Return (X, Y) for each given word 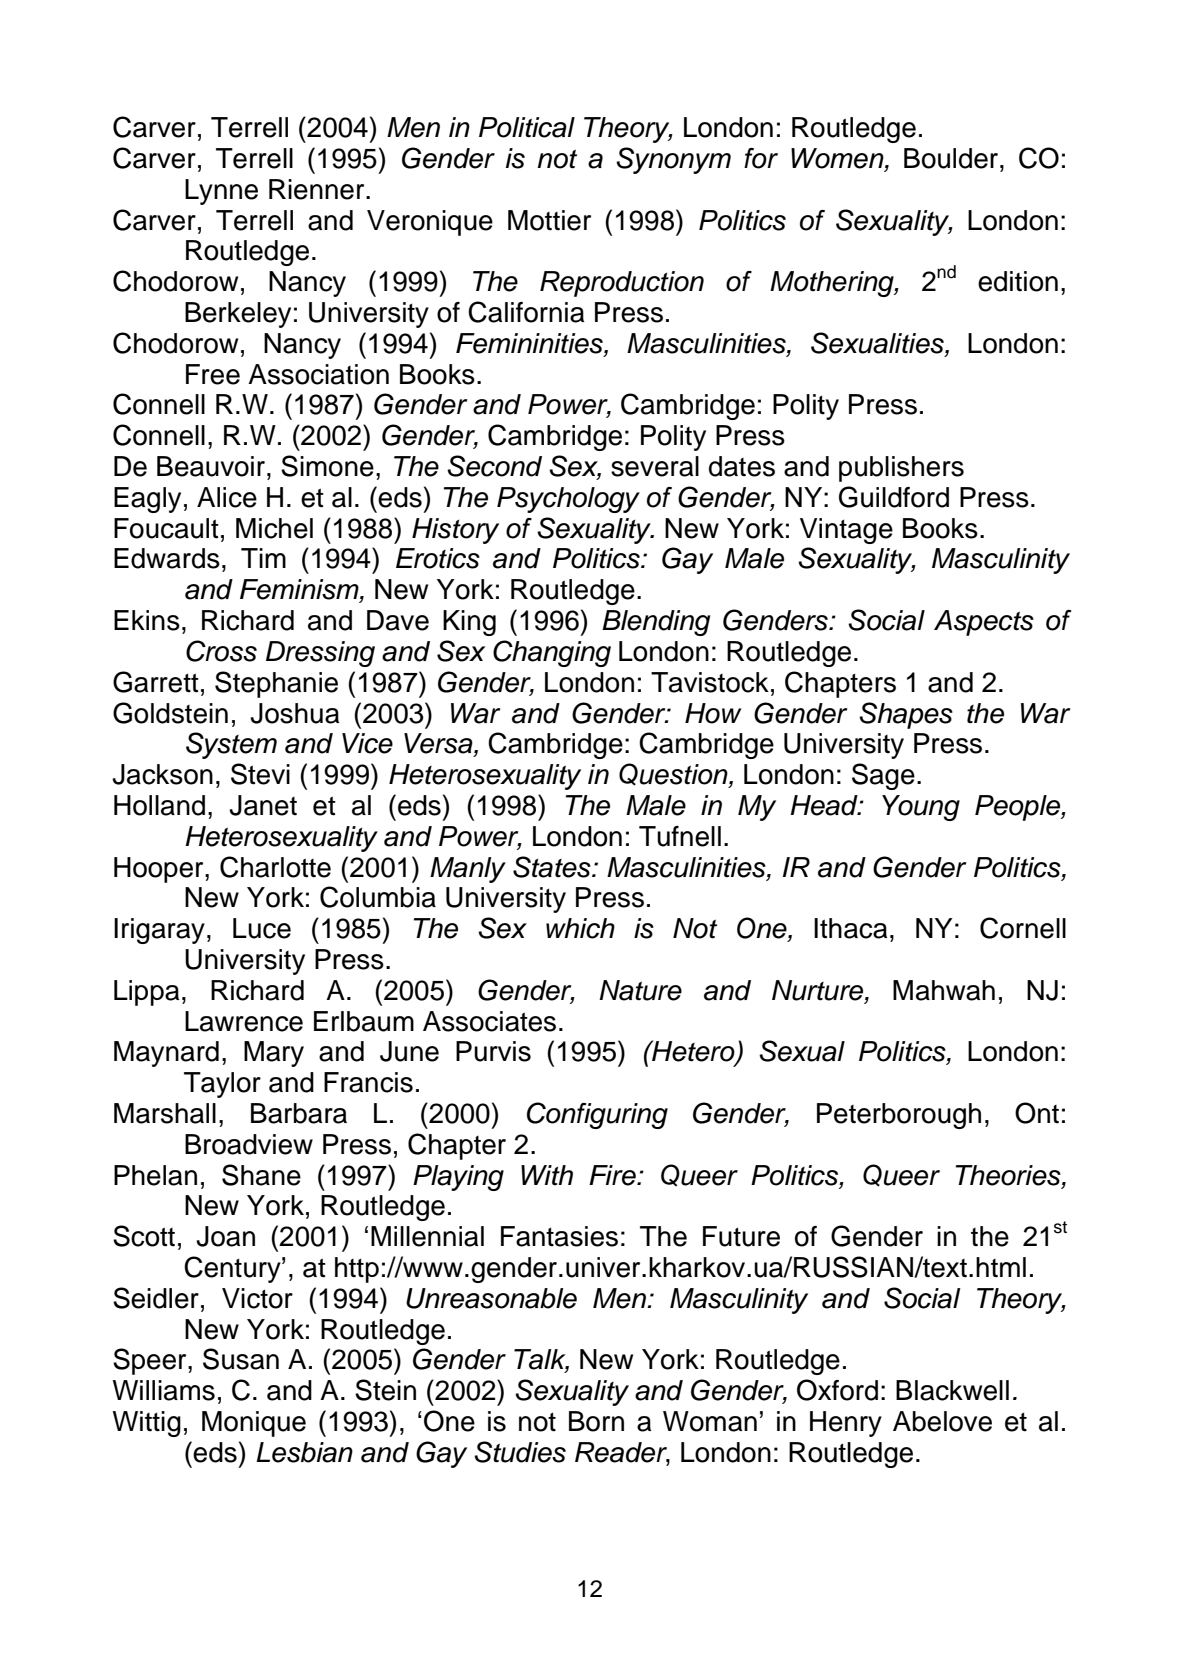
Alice (227, 497)
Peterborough (899, 1116)
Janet (263, 805)
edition (1018, 281)
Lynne (221, 192)
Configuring (597, 1115)
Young (921, 808)
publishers (901, 469)
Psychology (568, 500)
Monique (254, 1424)
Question (674, 775)
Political (527, 127)
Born (596, 1421)
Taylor (222, 1085)
